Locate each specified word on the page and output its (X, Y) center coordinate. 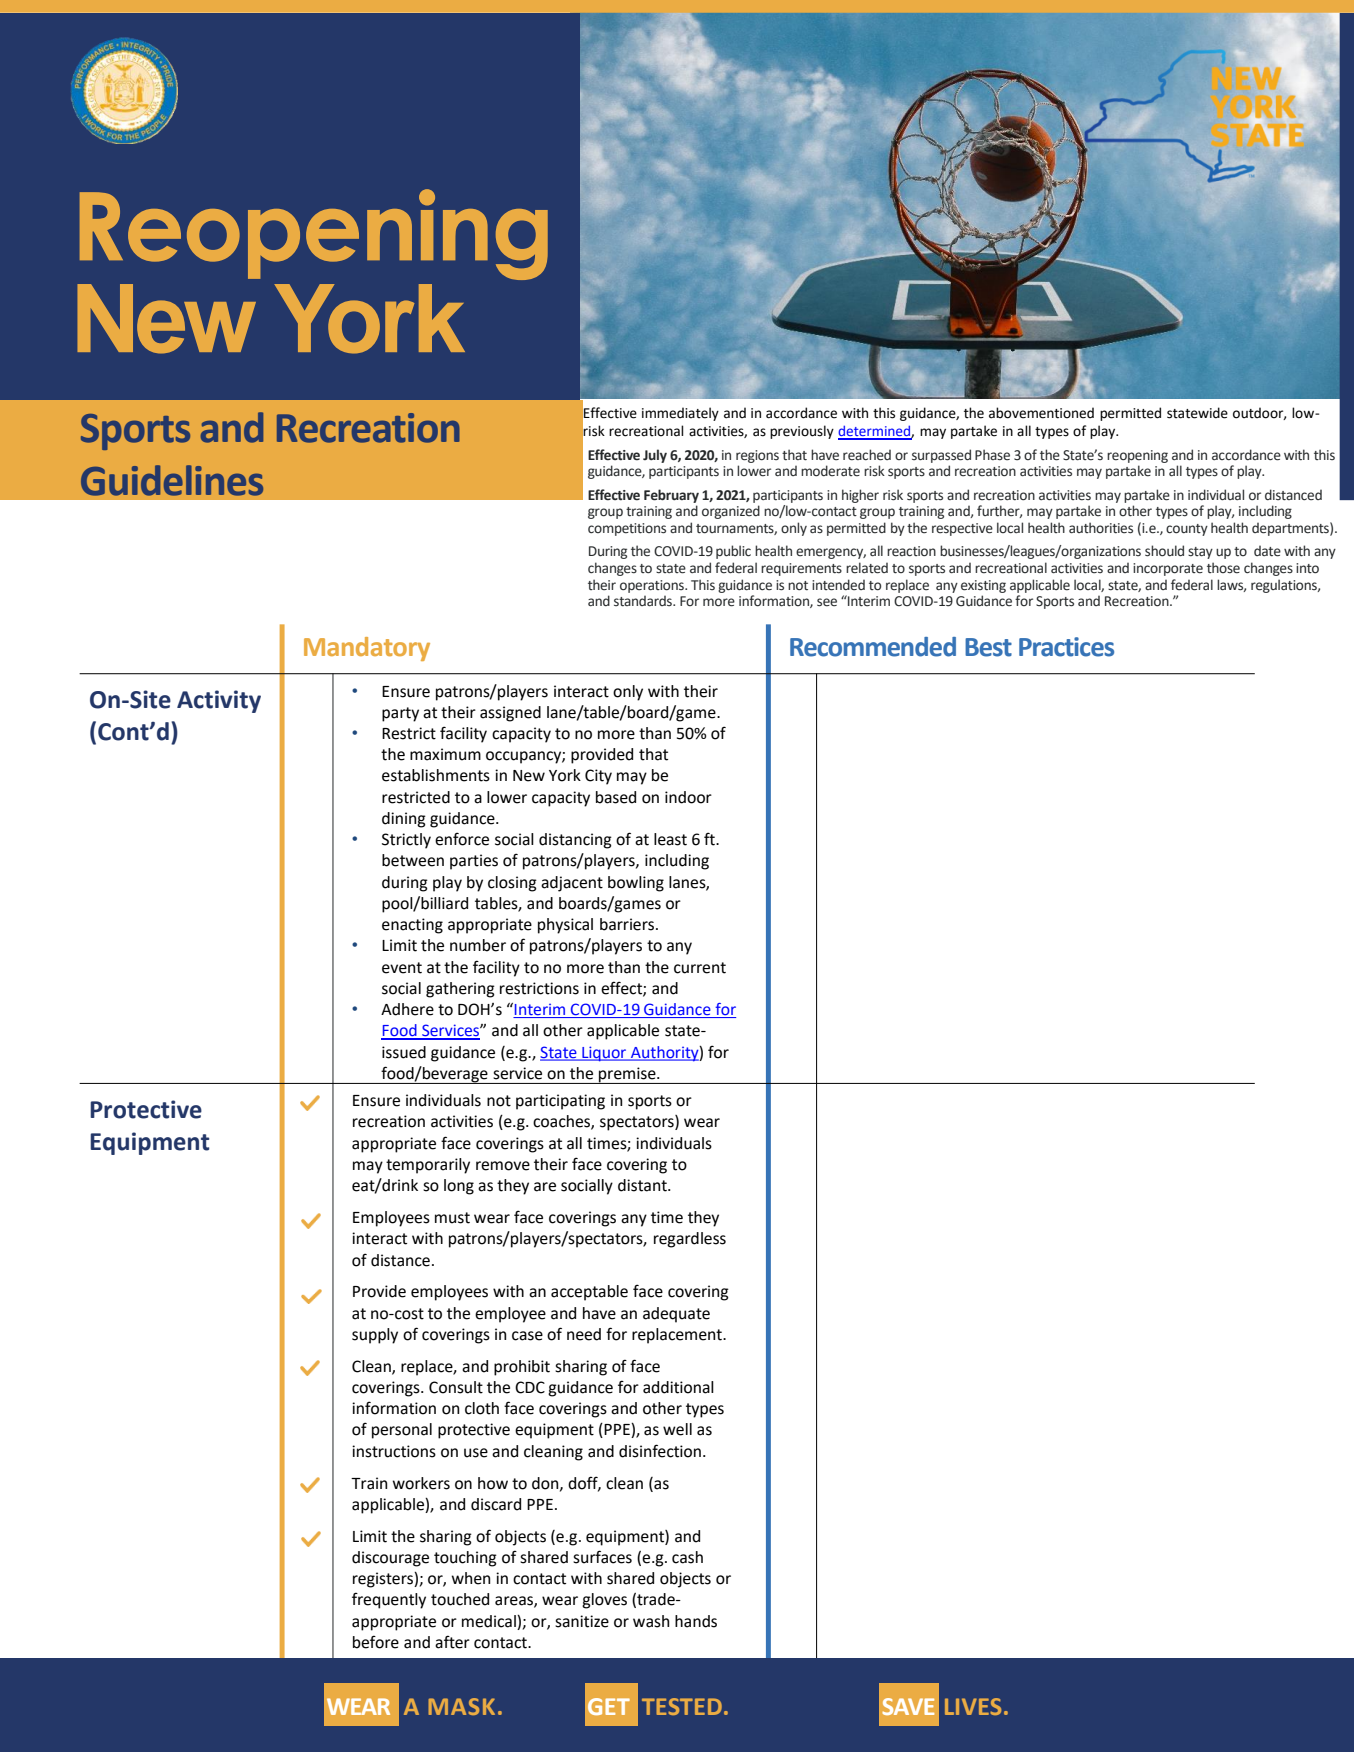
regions (757, 456)
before (376, 1642)
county (1187, 530)
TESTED (682, 1706)
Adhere (407, 1009)
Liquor (604, 1054)
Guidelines (172, 480)
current (700, 968)
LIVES (973, 1706)
